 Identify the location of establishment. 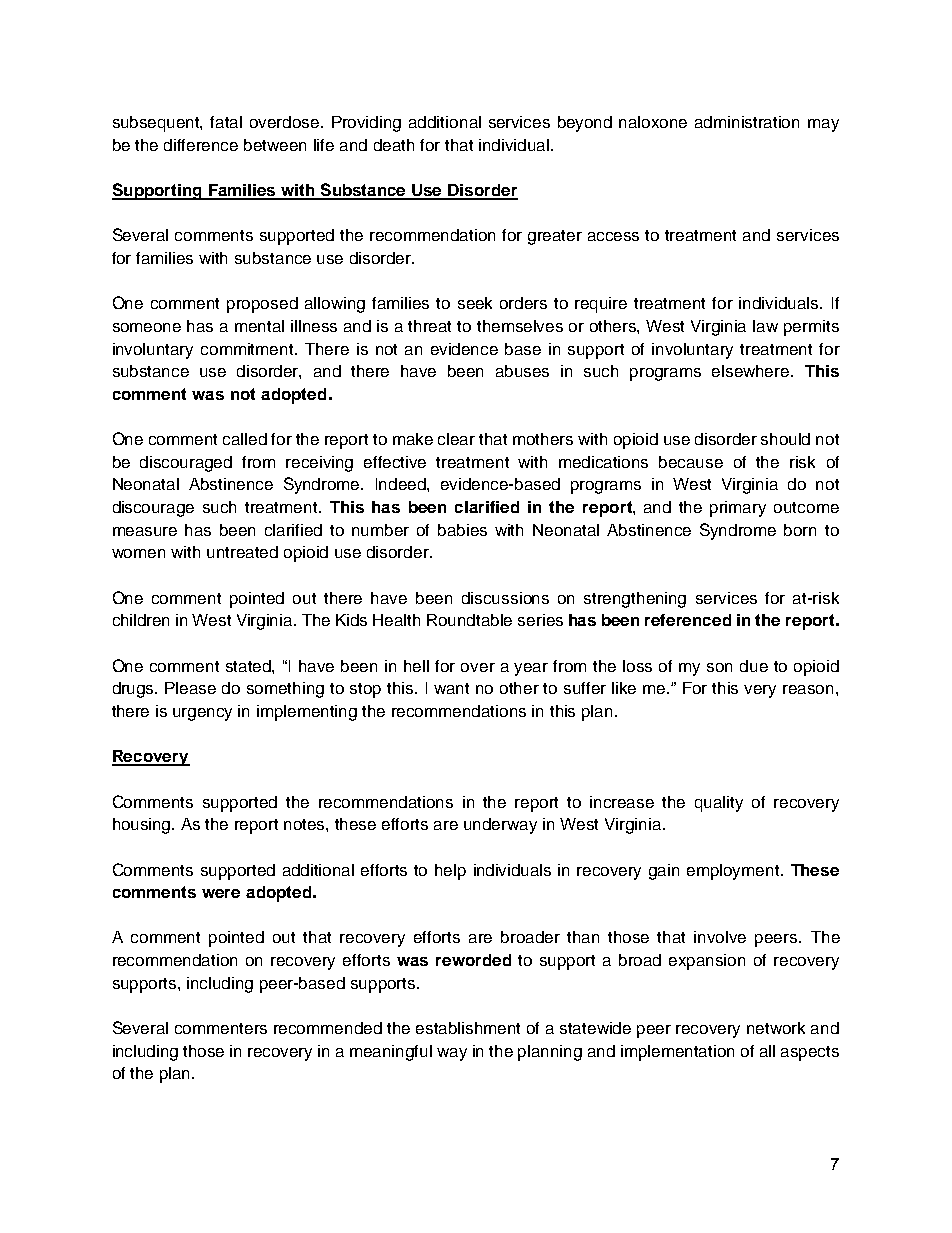
(468, 1028).
